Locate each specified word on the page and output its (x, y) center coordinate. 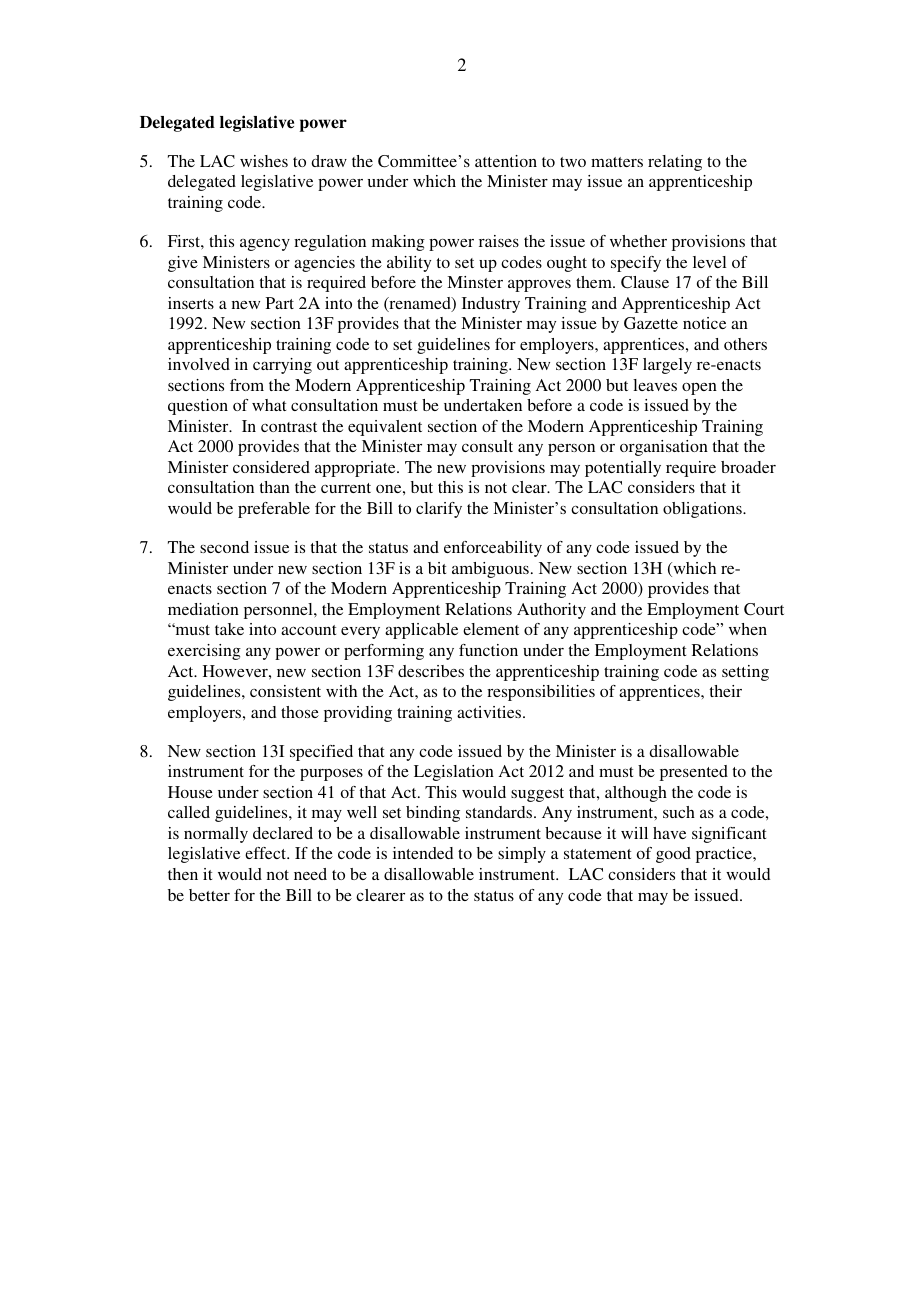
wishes (264, 161)
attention (506, 161)
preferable (274, 510)
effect (266, 853)
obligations (703, 510)
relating (675, 163)
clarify (439, 510)
